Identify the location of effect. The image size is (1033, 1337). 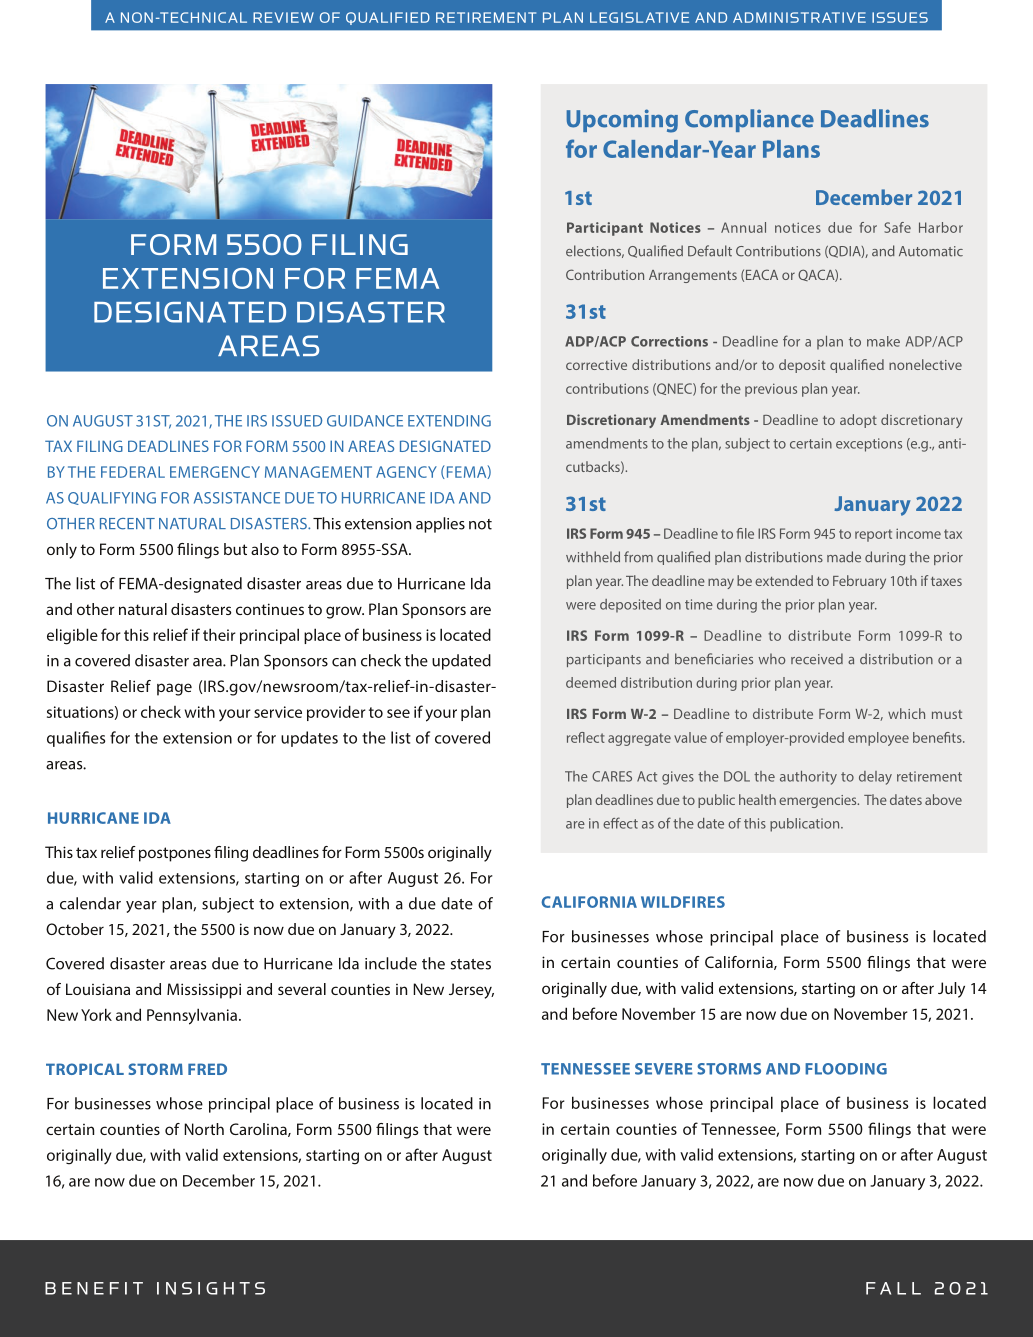
(620, 823).
